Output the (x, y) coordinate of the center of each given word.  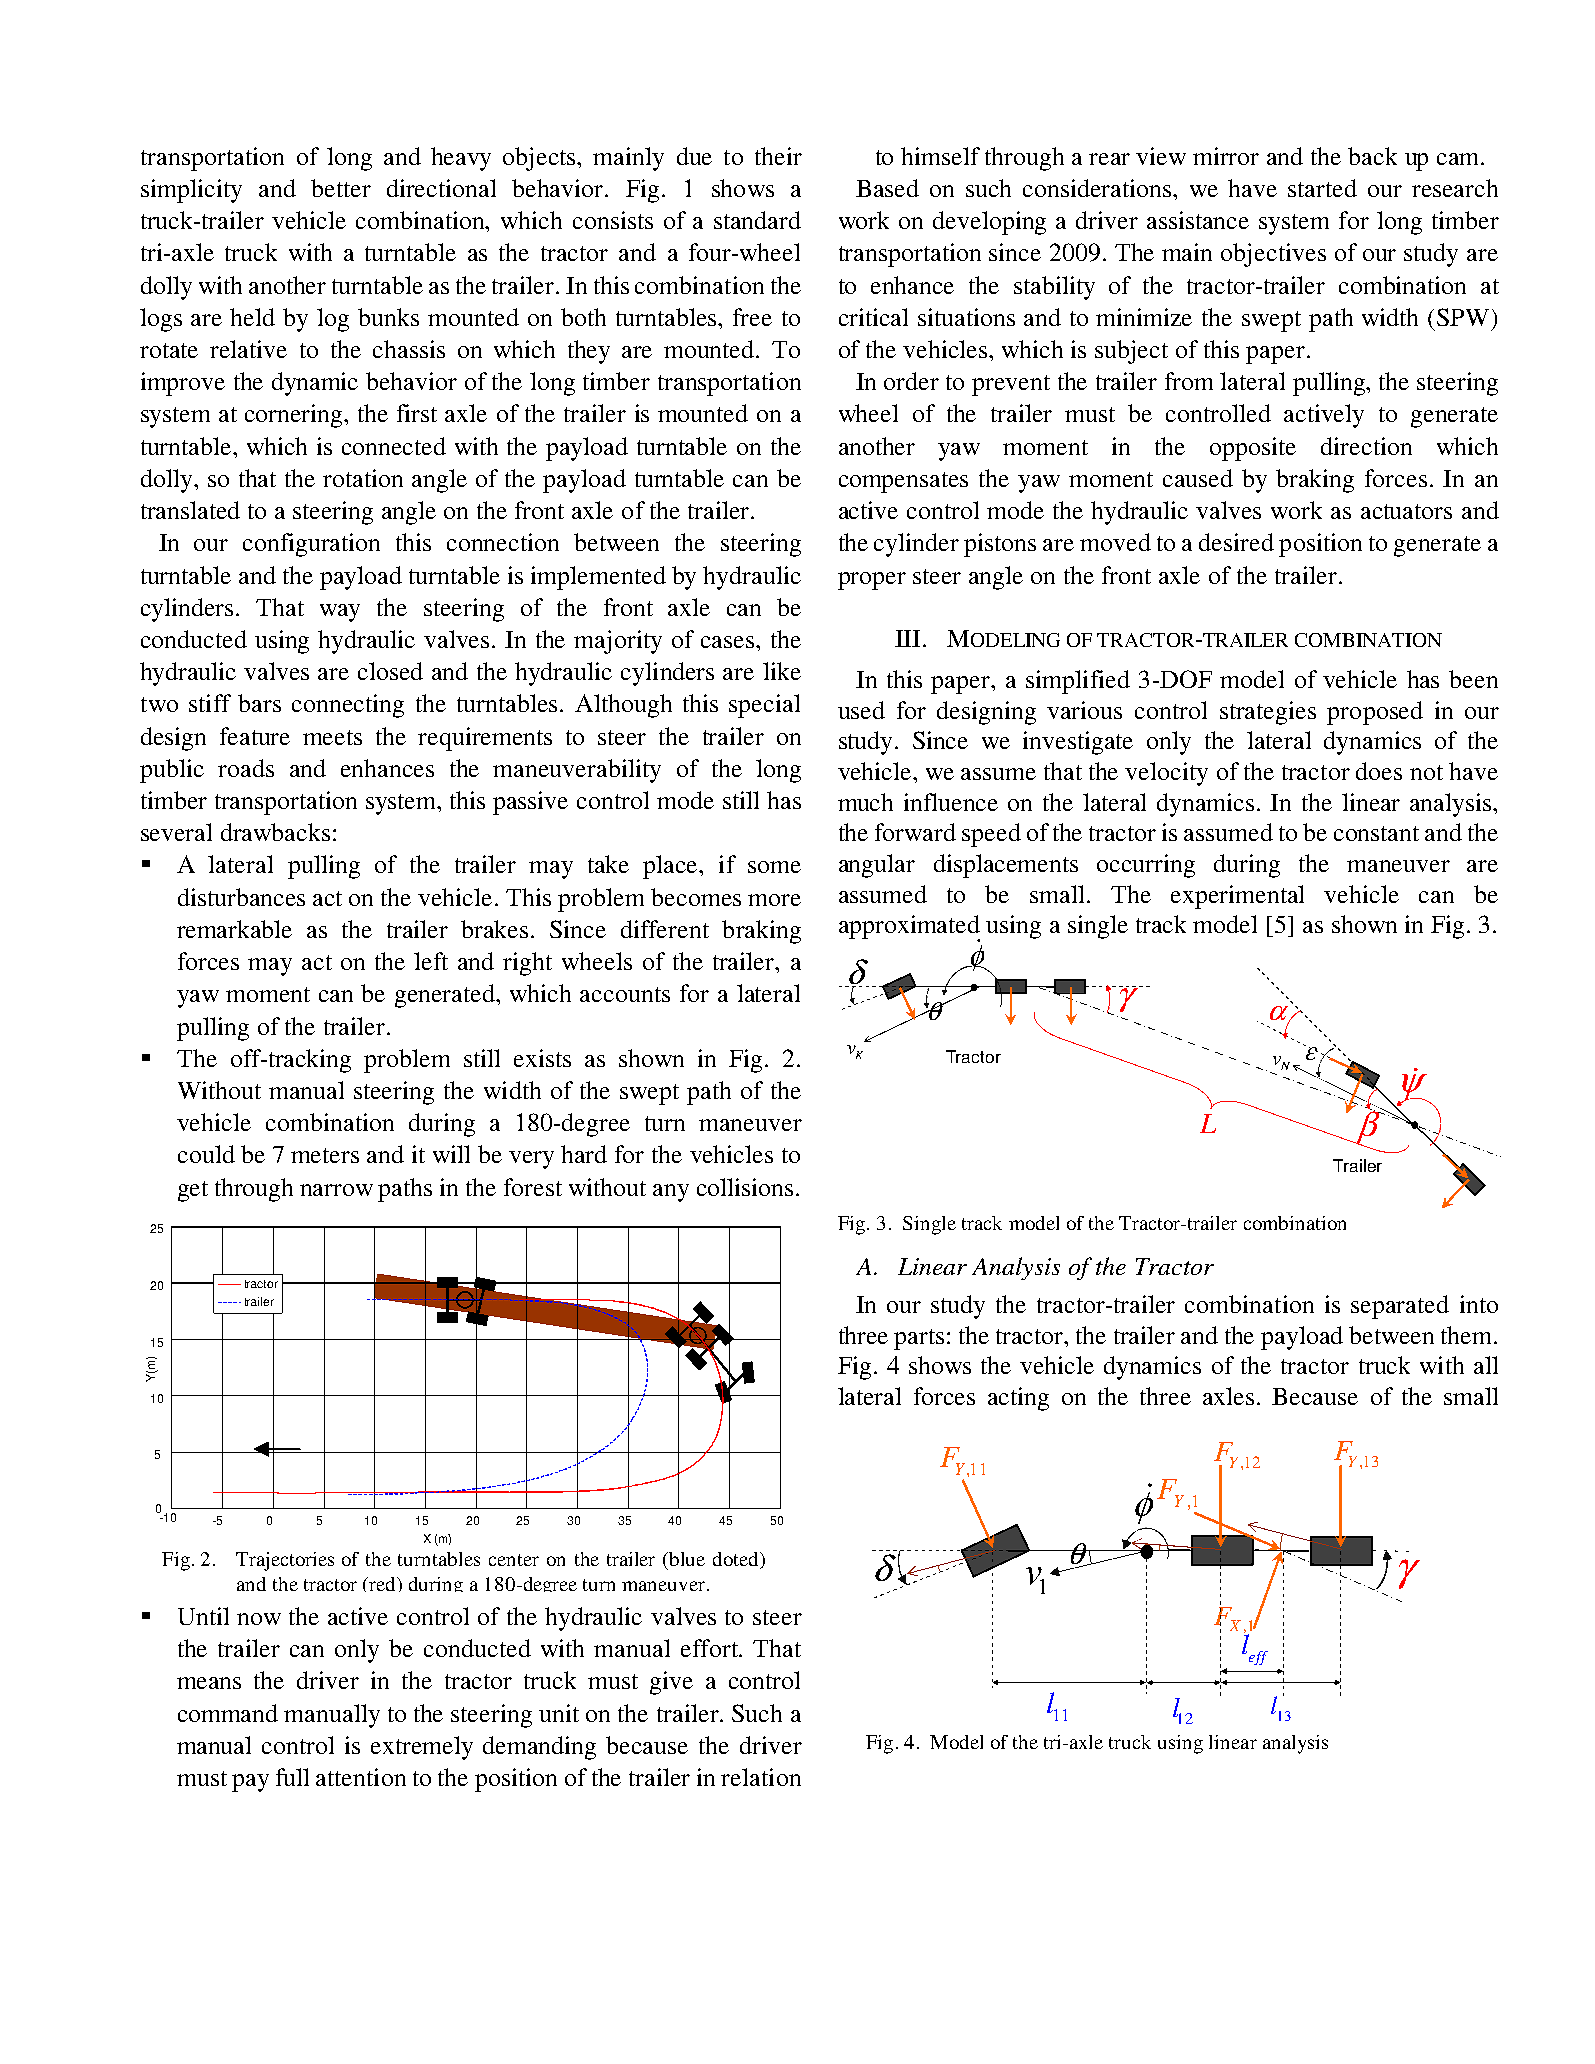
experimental (1237, 897)
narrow (336, 1190)
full (292, 1777)
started (1322, 188)
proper (872, 581)
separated (1400, 1307)
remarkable (234, 929)
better (341, 188)
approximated (909, 928)
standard (757, 220)
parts (919, 1339)
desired (1236, 542)
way (340, 613)
